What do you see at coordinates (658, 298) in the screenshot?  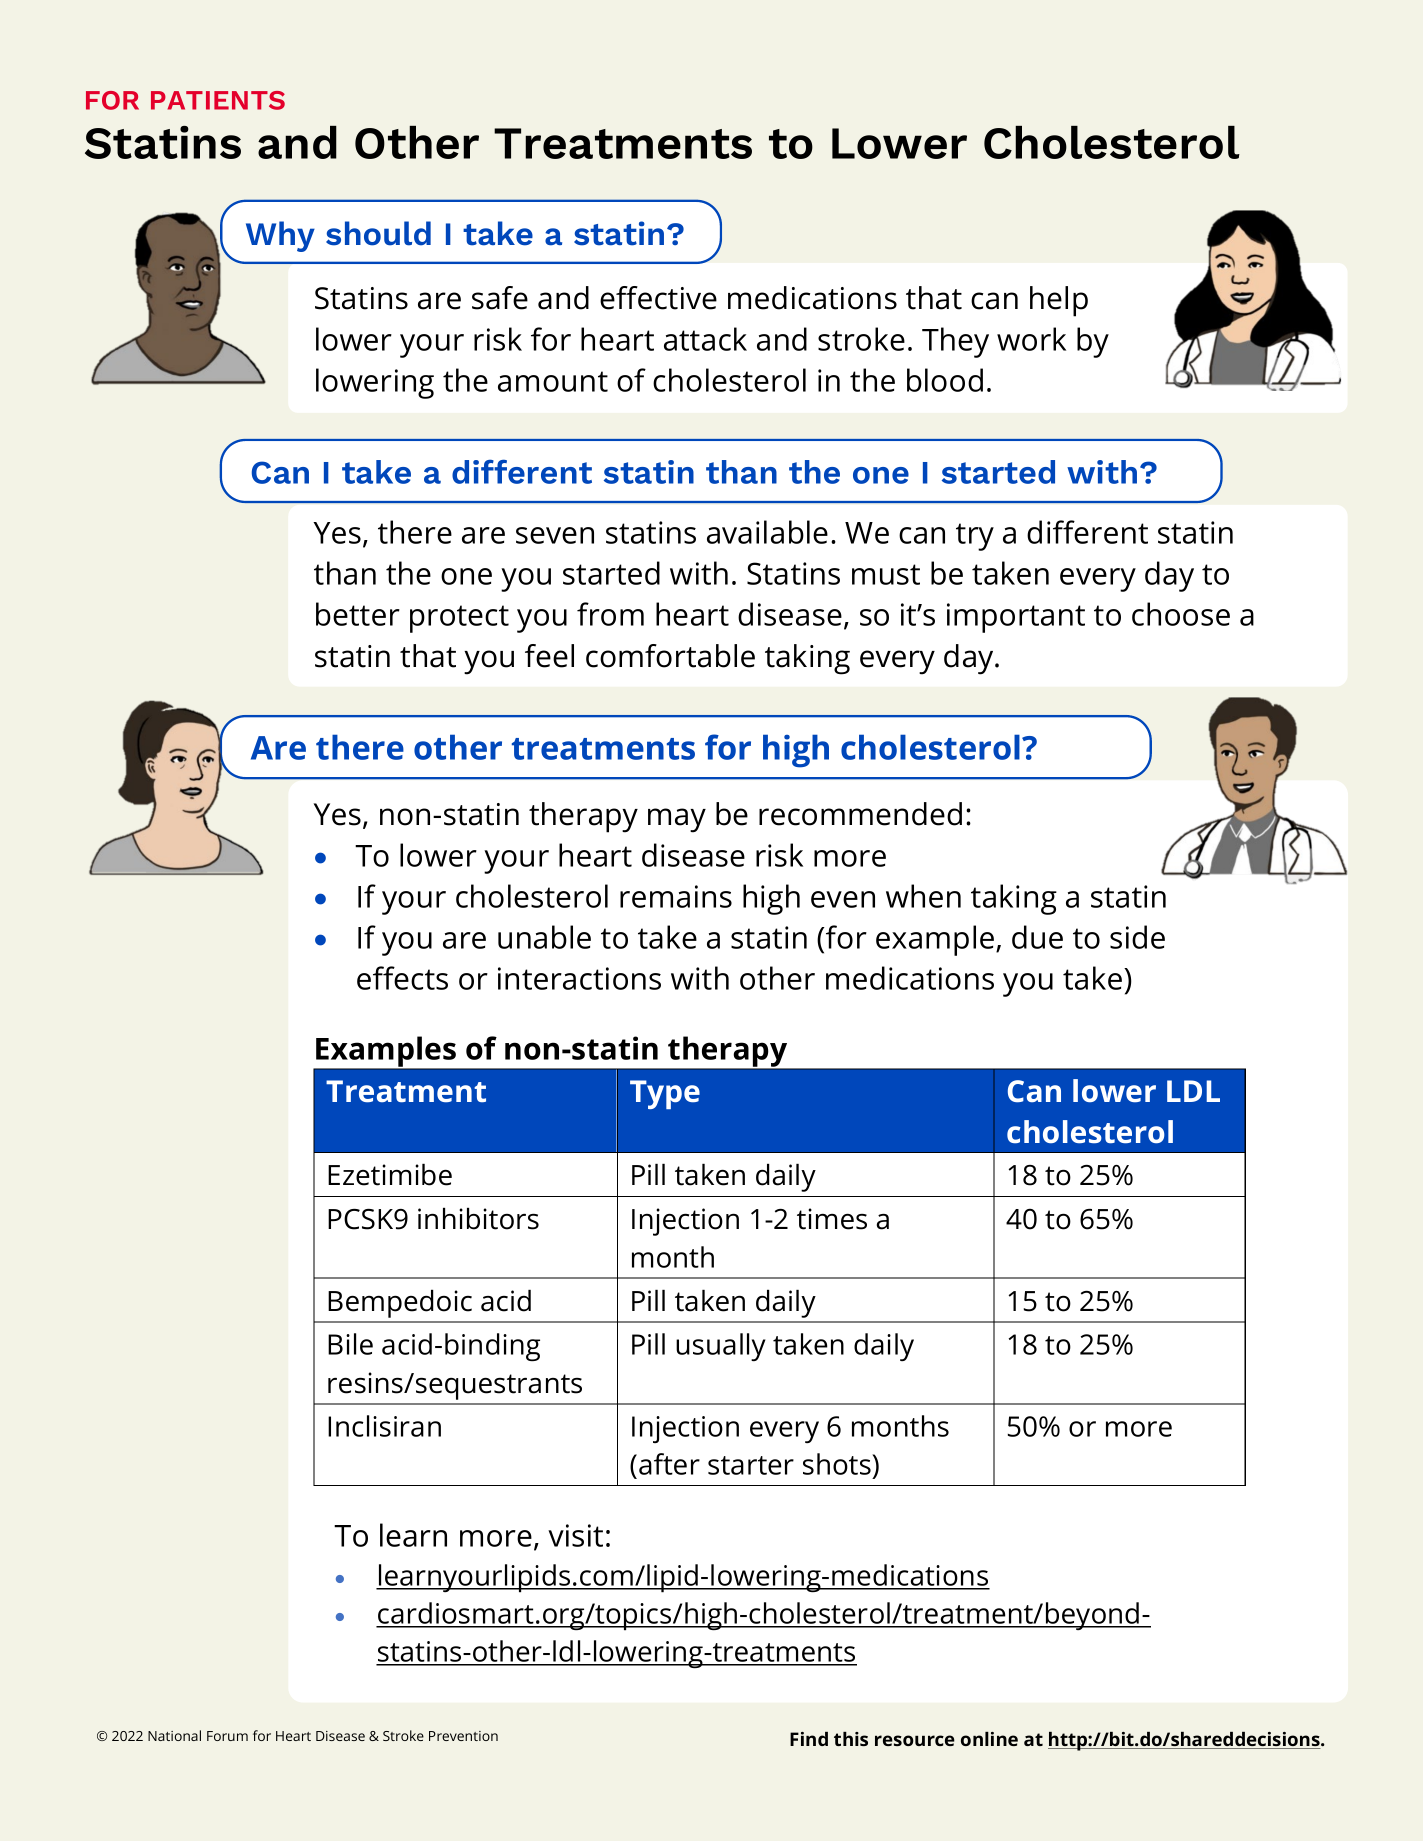 I see `effective` at bounding box center [658, 298].
